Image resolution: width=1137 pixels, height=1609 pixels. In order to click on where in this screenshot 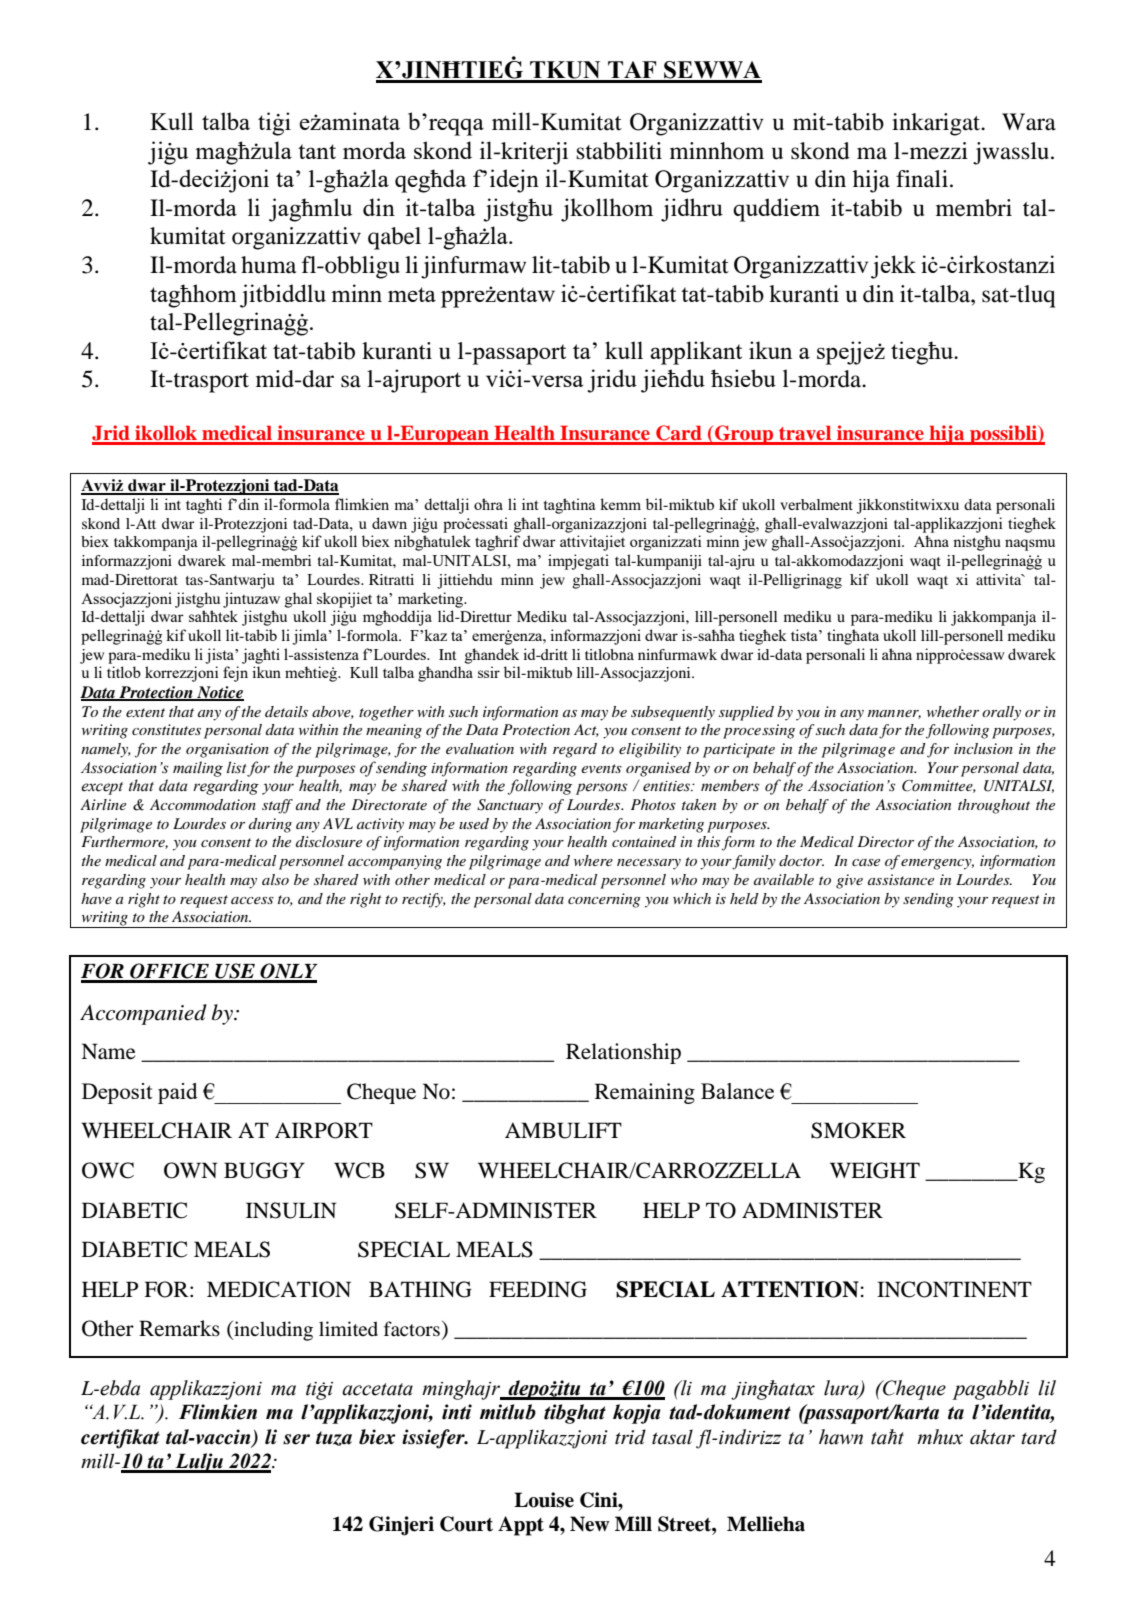, I will do `click(593, 860)`.
